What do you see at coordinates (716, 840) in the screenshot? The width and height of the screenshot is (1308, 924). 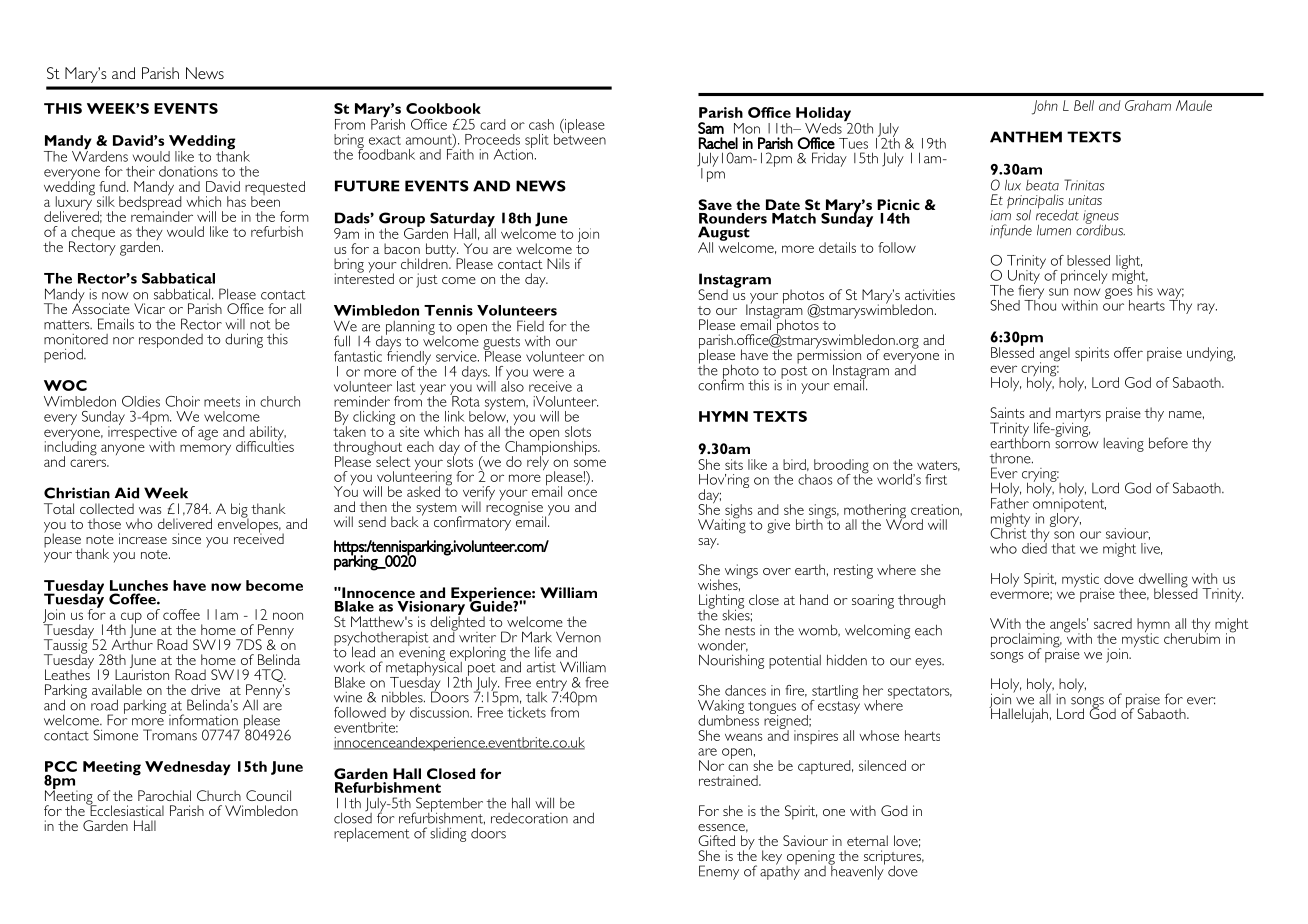 I see `Gifted` at bounding box center [716, 840].
